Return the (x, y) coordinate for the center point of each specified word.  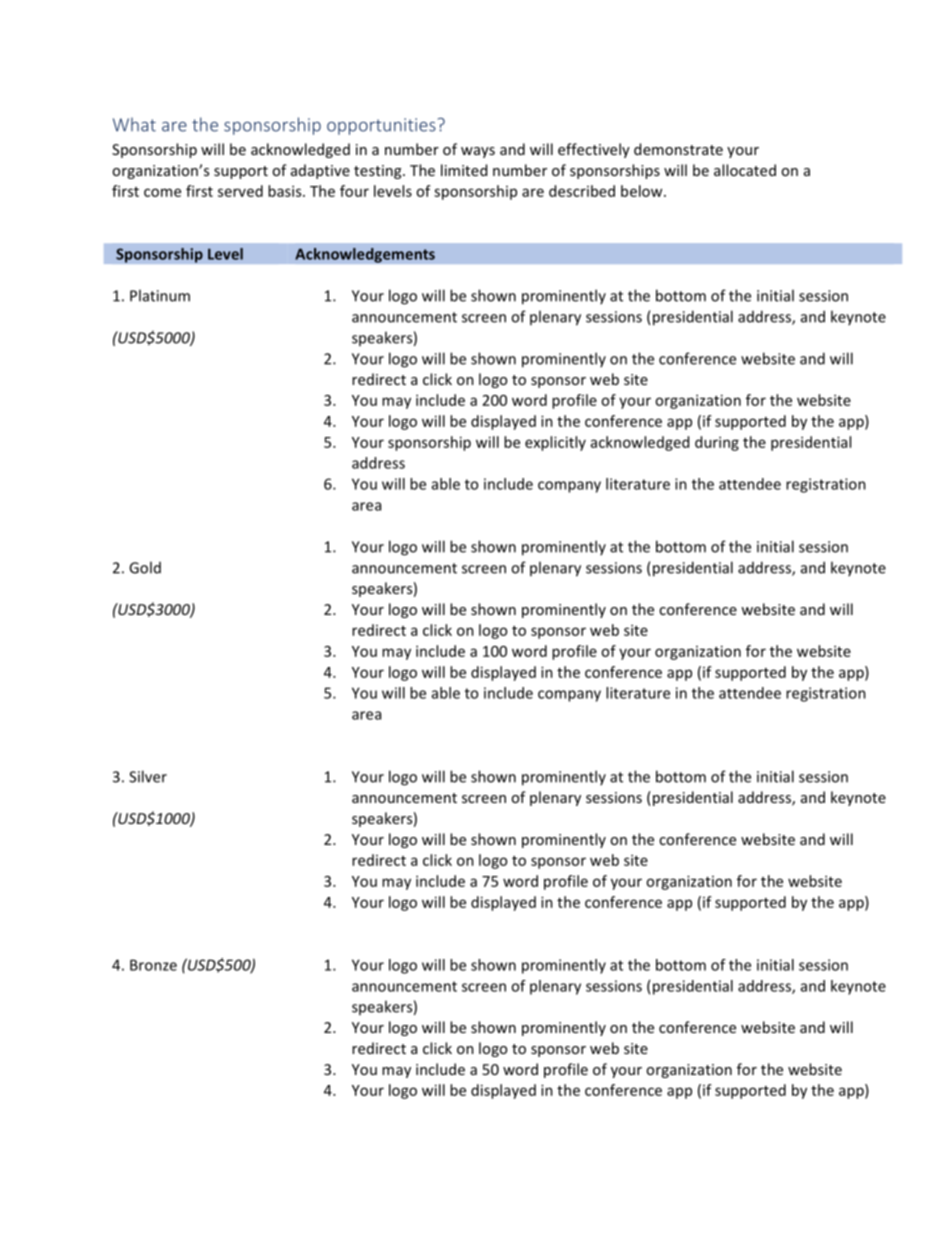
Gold (145, 567)
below (643, 191)
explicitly (555, 443)
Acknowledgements (365, 255)
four (354, 191)
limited (464, 170)
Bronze (153, 965)
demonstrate (678, 149)
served (240, 191)
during (717, 443)
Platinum (160, 295)
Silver (148, 776)
